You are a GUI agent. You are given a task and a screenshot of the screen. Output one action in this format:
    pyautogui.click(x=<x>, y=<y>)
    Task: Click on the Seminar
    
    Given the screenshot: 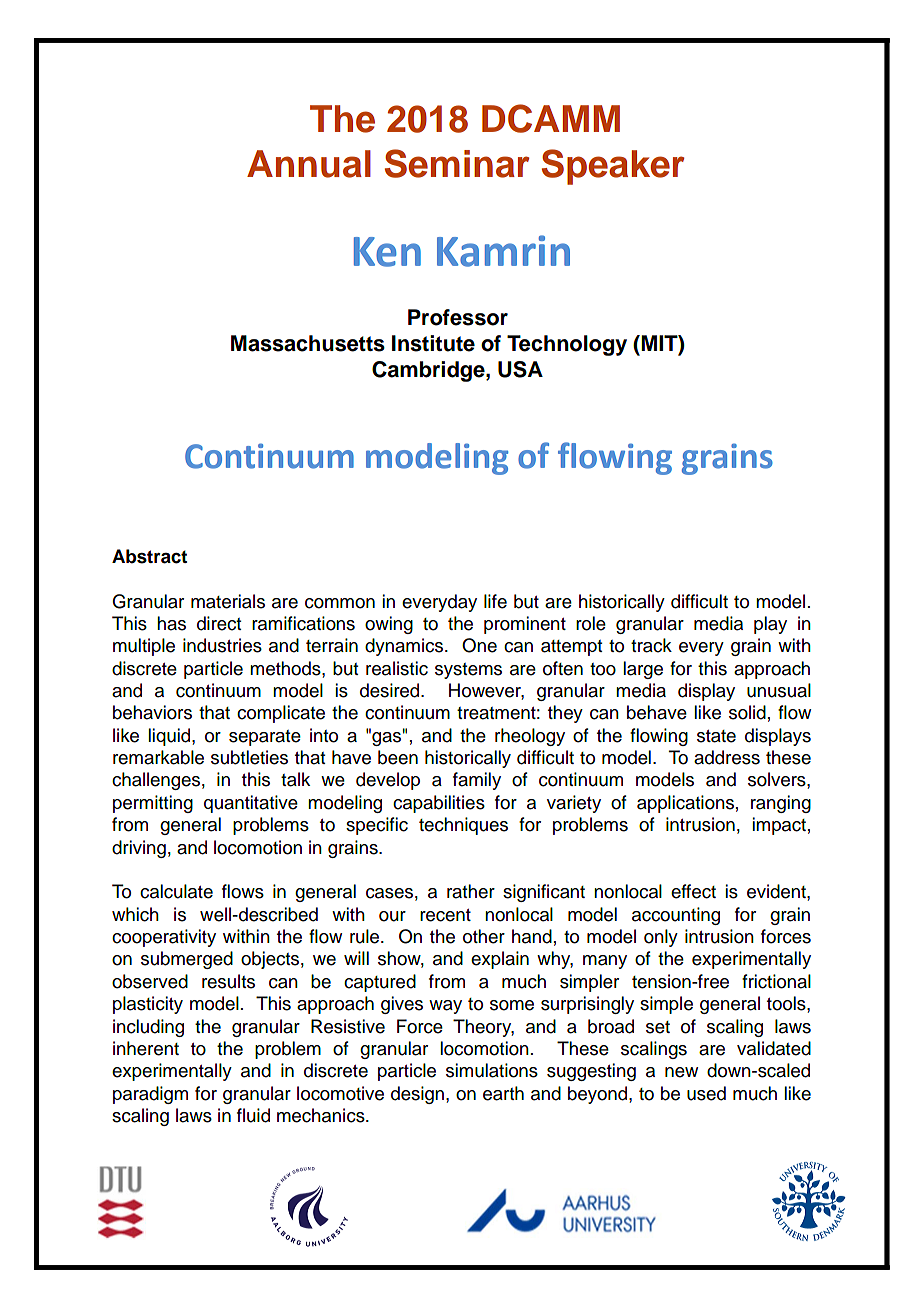 What is the action you would take?
    pyautogui.click(x=457, y=163)
